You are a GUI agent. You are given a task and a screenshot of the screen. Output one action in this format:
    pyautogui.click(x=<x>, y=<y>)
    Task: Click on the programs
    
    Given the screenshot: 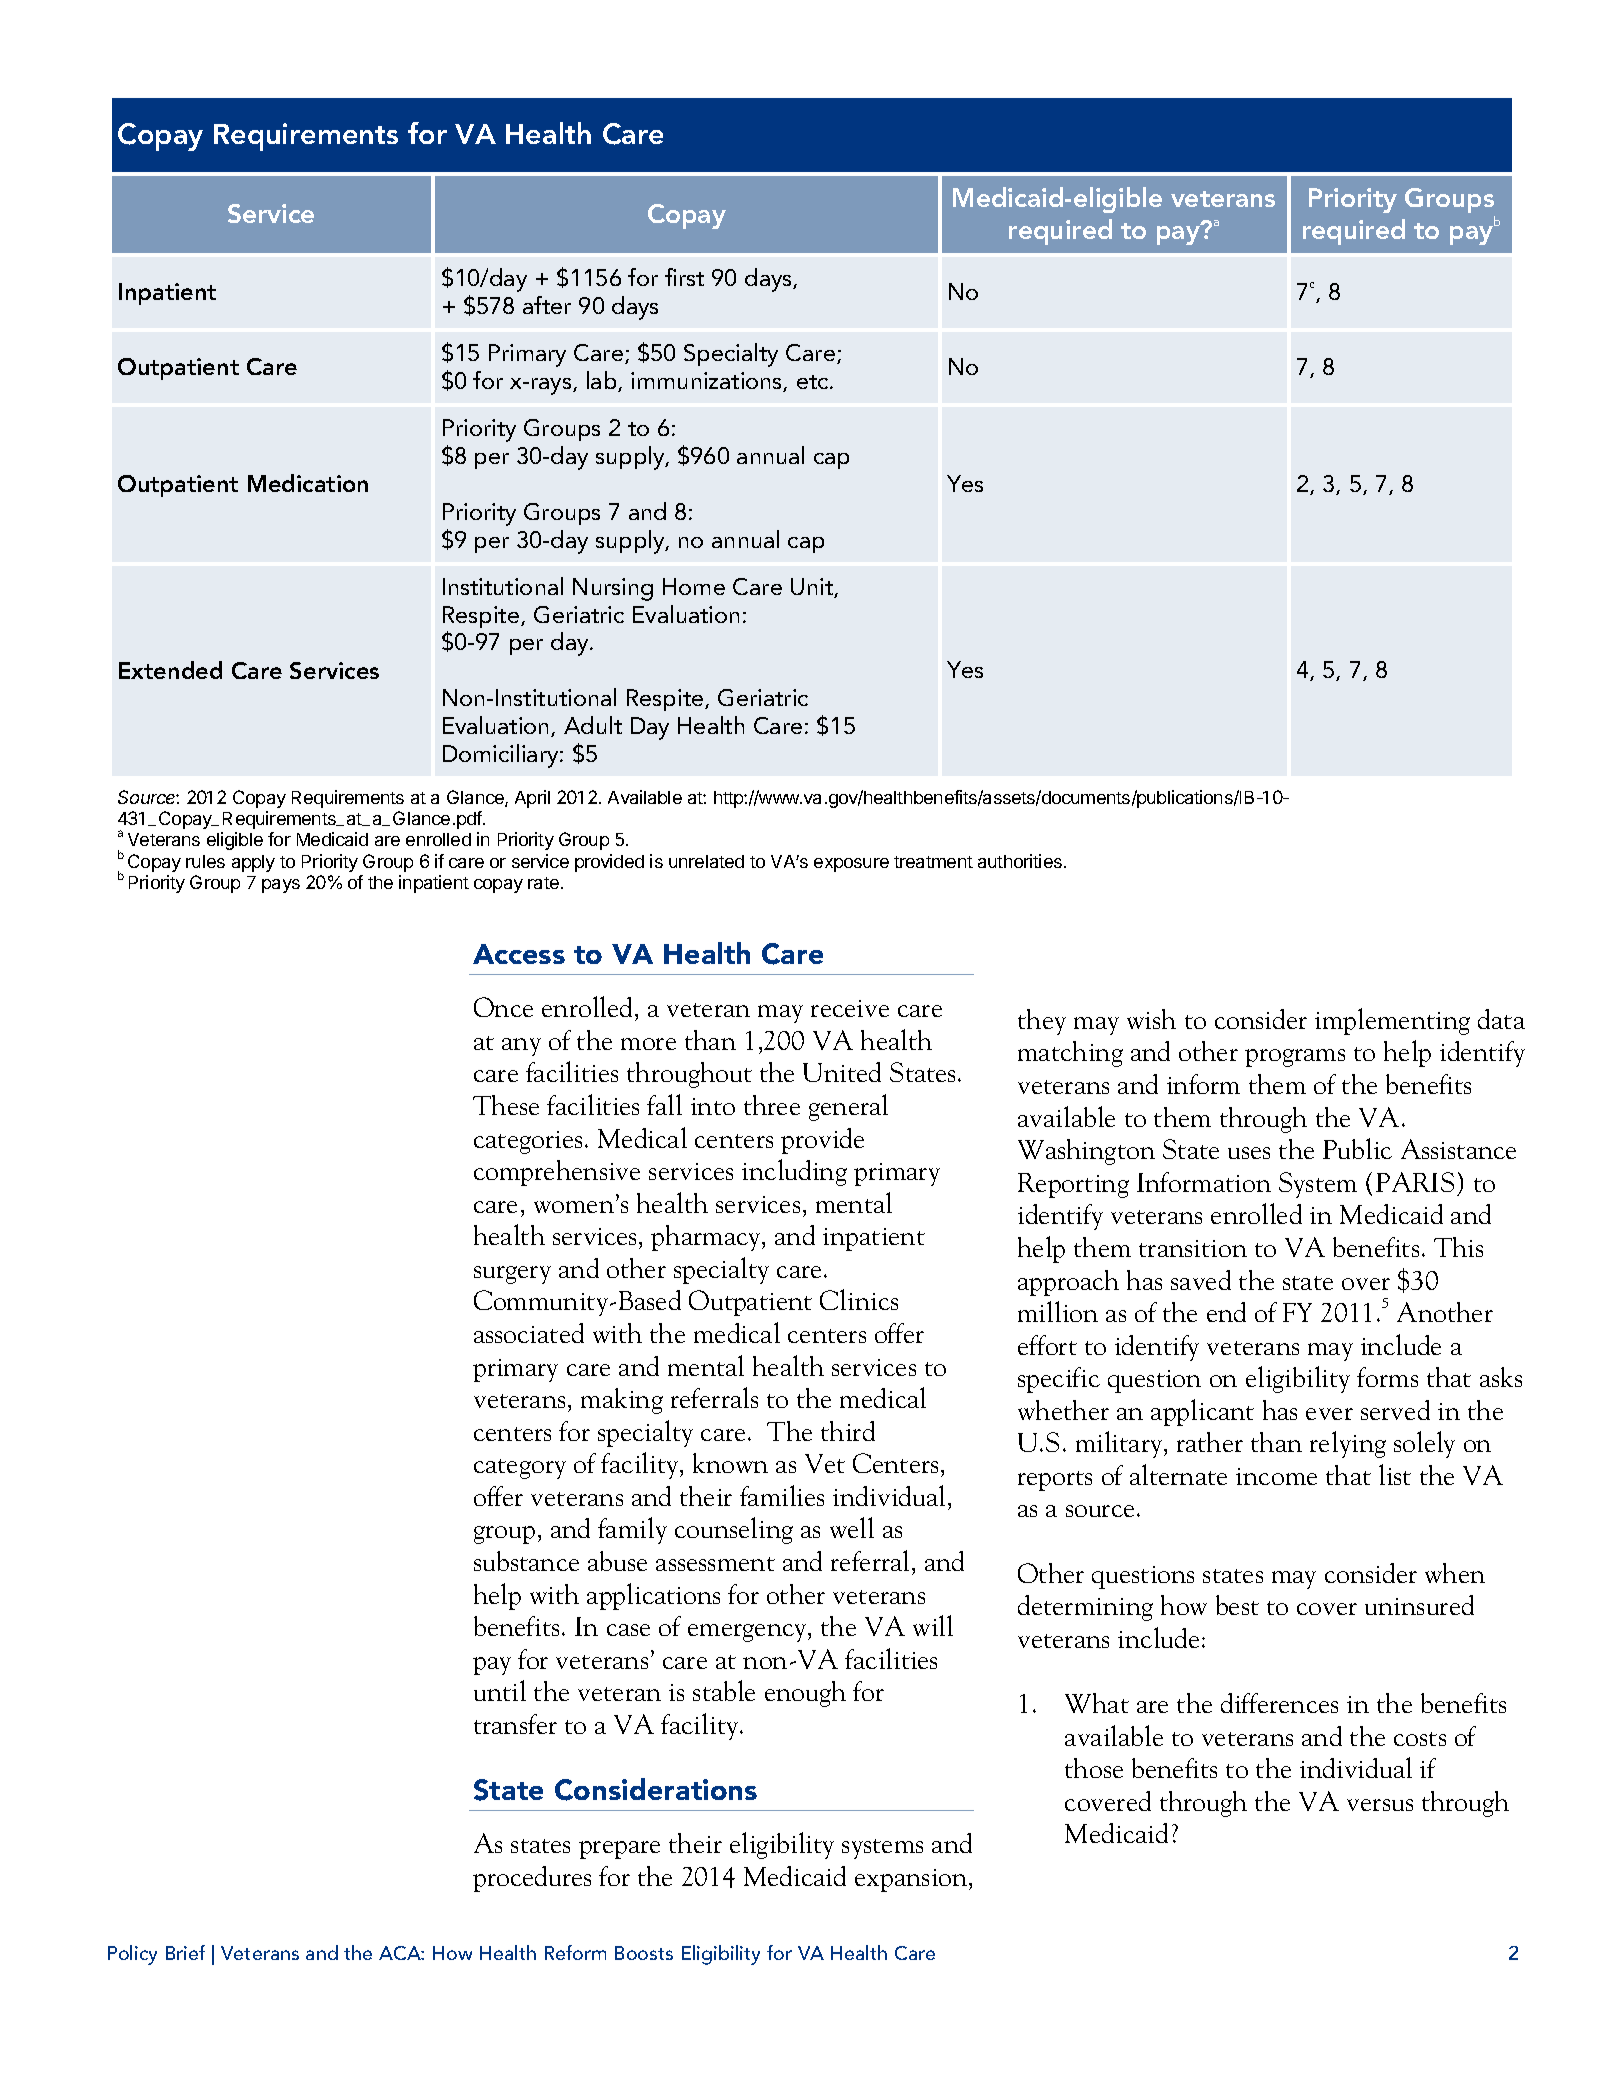 What is the action you would take?
    pyautogui.click(x=1295, y=1058)
